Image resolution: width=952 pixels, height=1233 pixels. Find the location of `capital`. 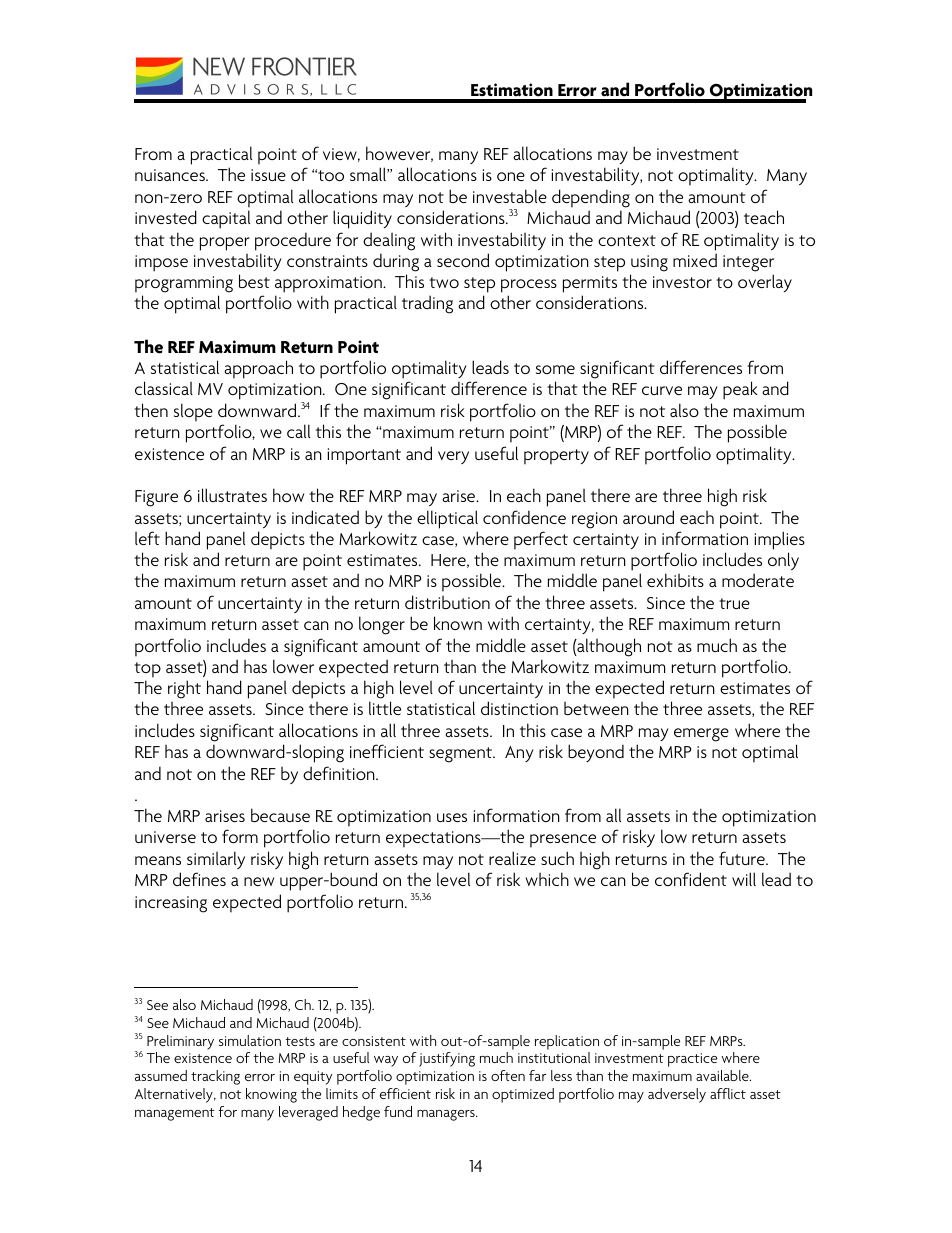

capital is located at coordinates (226, 219).
